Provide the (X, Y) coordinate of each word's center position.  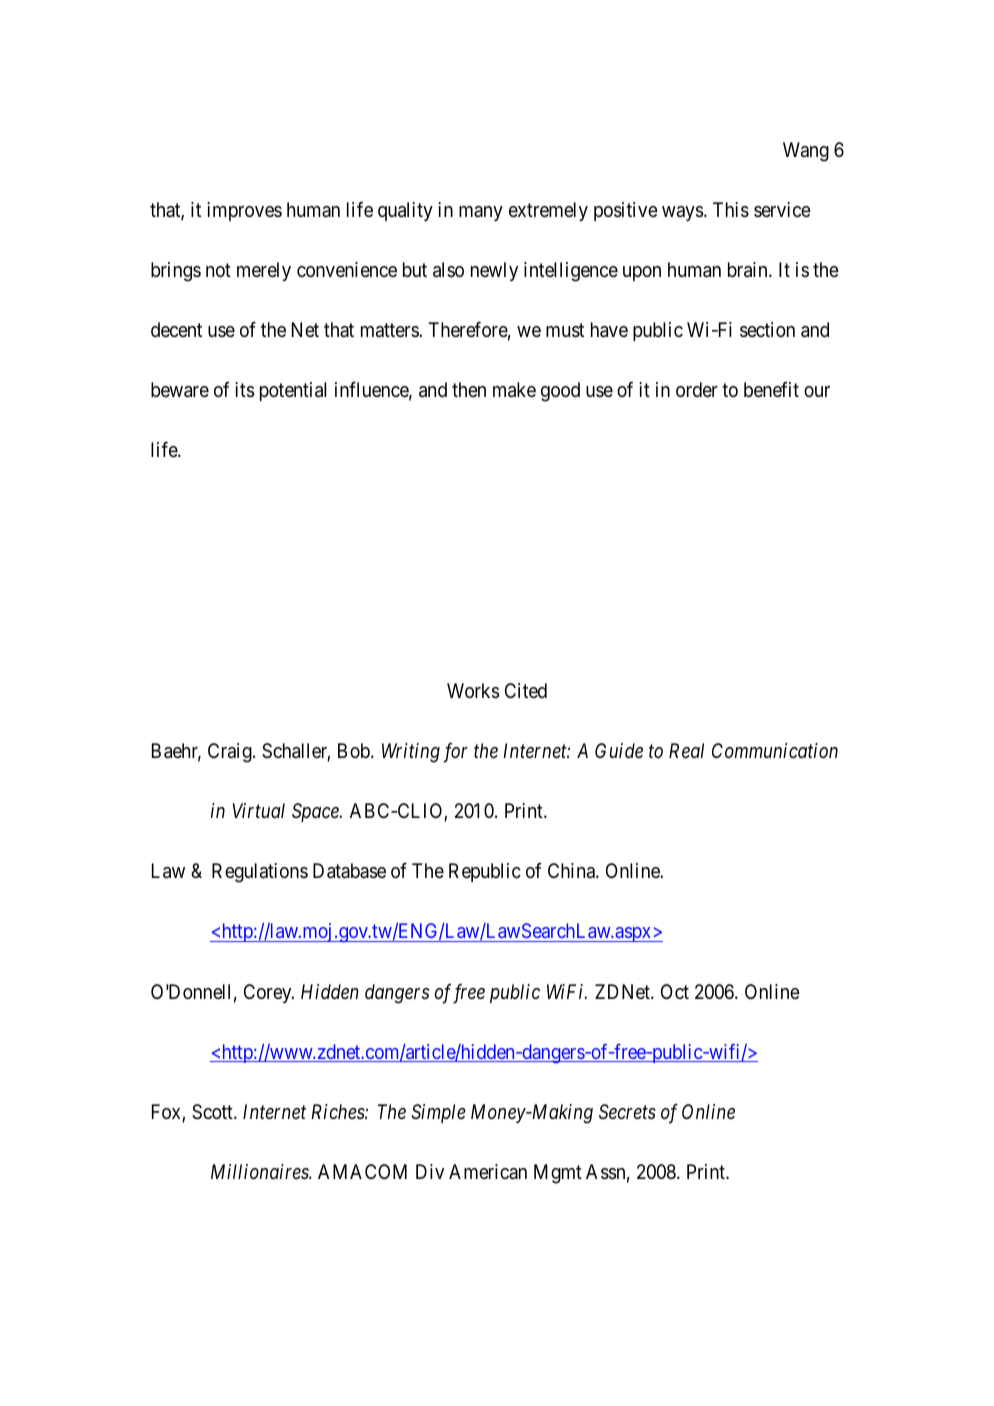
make (514, 390)
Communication (775, 750)
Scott (213, 1112)
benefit (771, 389)
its (245, 390)
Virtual (259, 810)
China (572, 870)
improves (244, 211)
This (731, 210)
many (481, 213)
